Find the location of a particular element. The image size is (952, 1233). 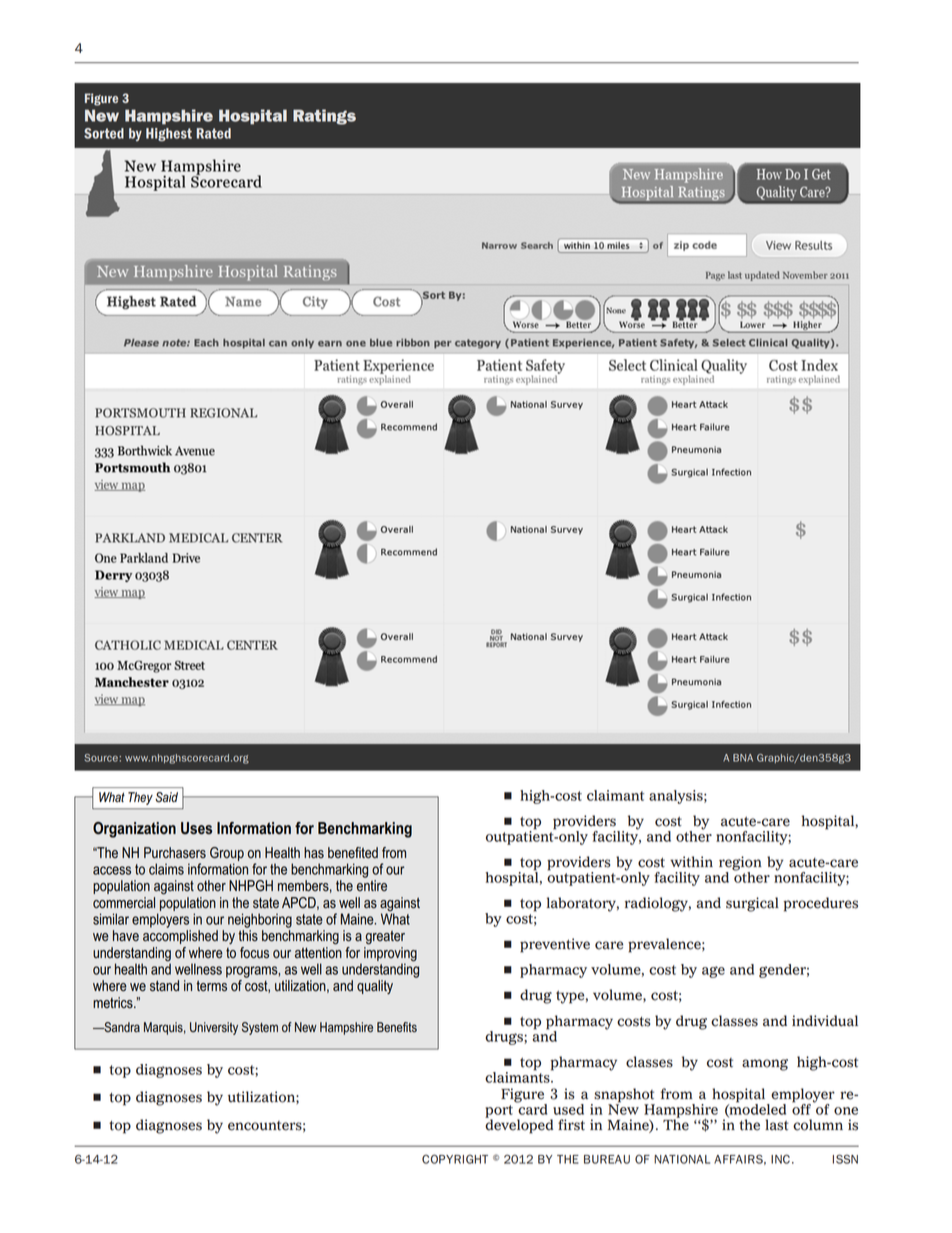

Ratings is located at coordinates (324, 117).
